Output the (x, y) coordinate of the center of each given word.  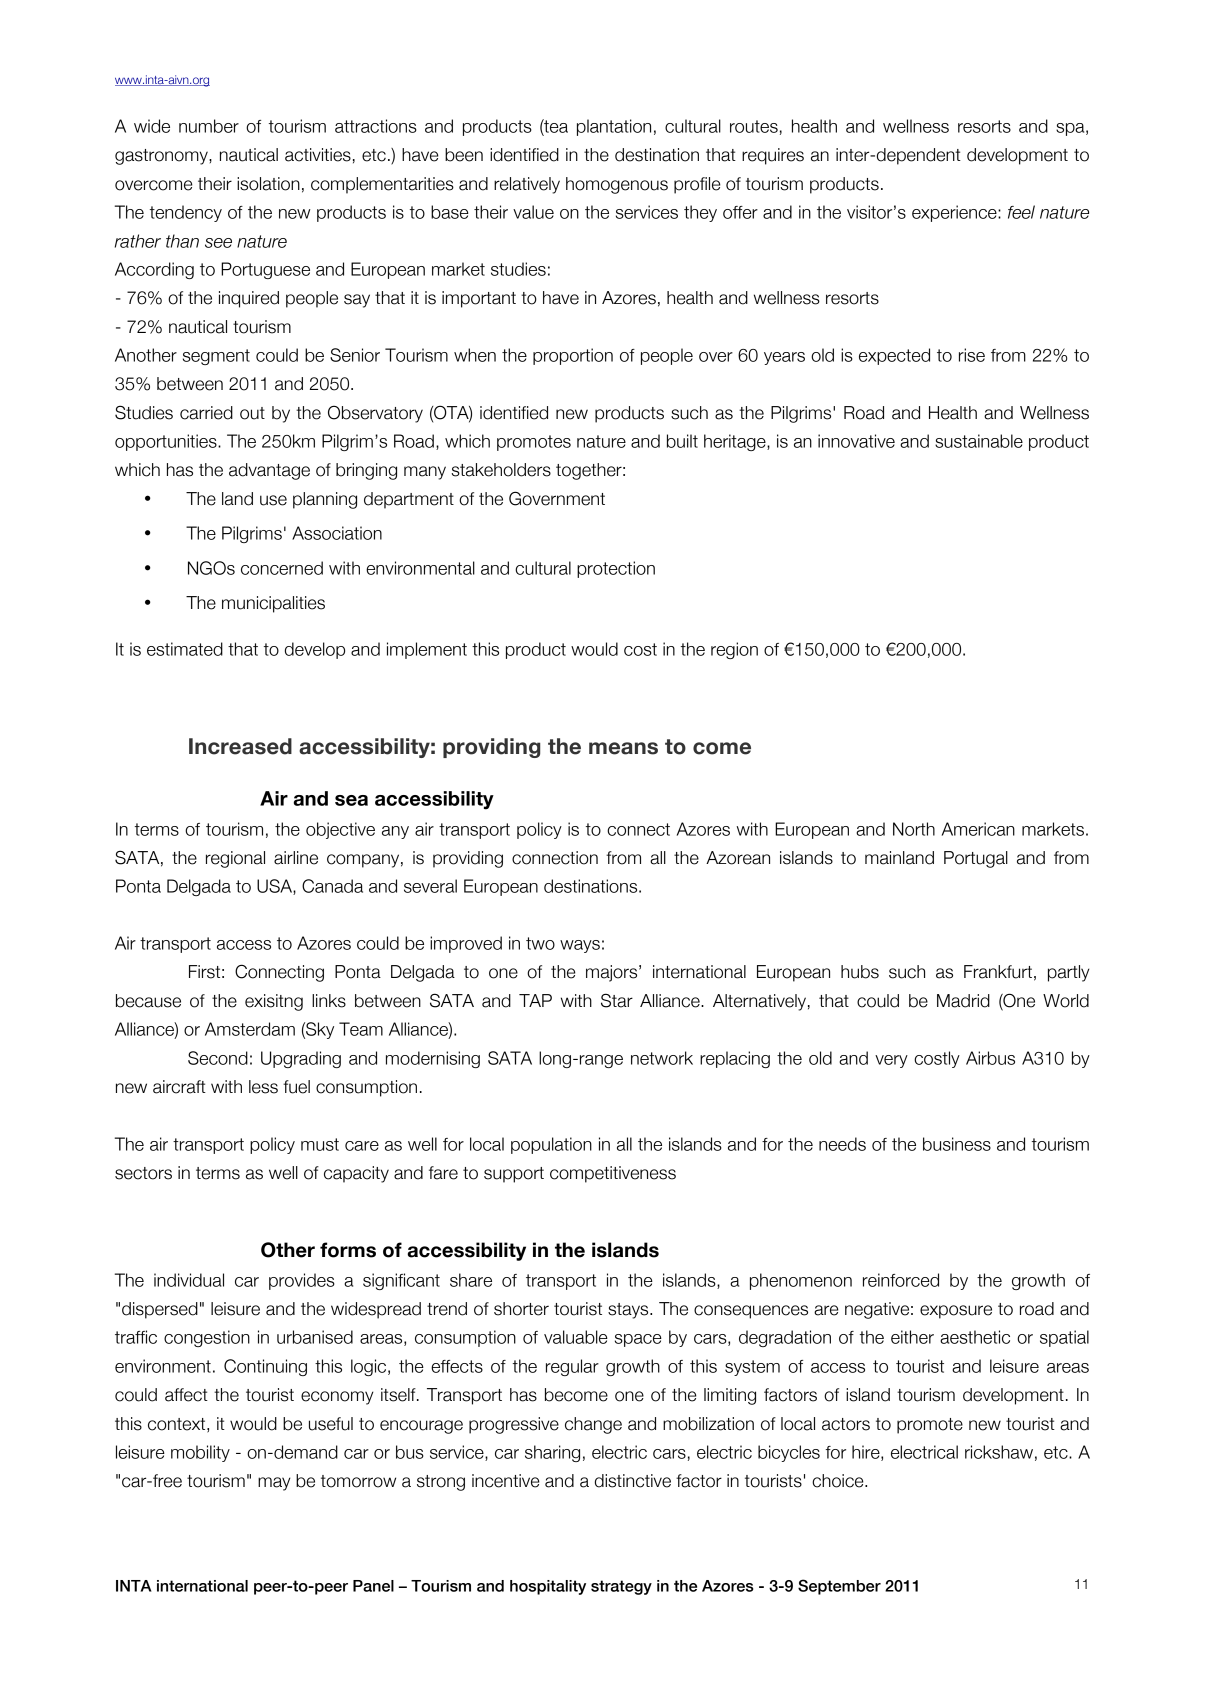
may (274, 1484)
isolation (268, 184)
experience (955, 213)
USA (275, 887)
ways (580, 946)
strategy (621, 1587)
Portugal (976, 859)
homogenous (617, 185)
